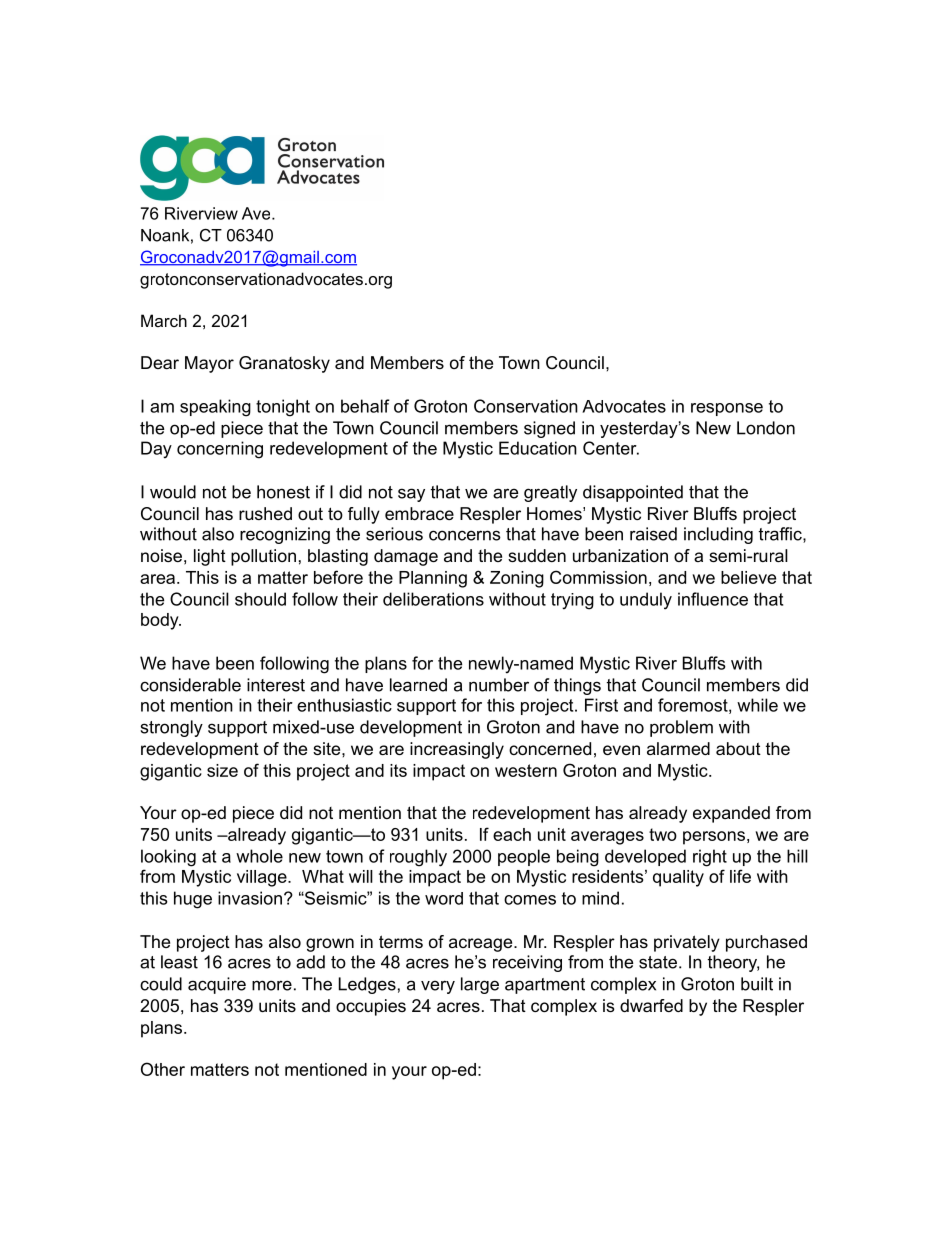  I want to click on interest, so click(276, 685).
